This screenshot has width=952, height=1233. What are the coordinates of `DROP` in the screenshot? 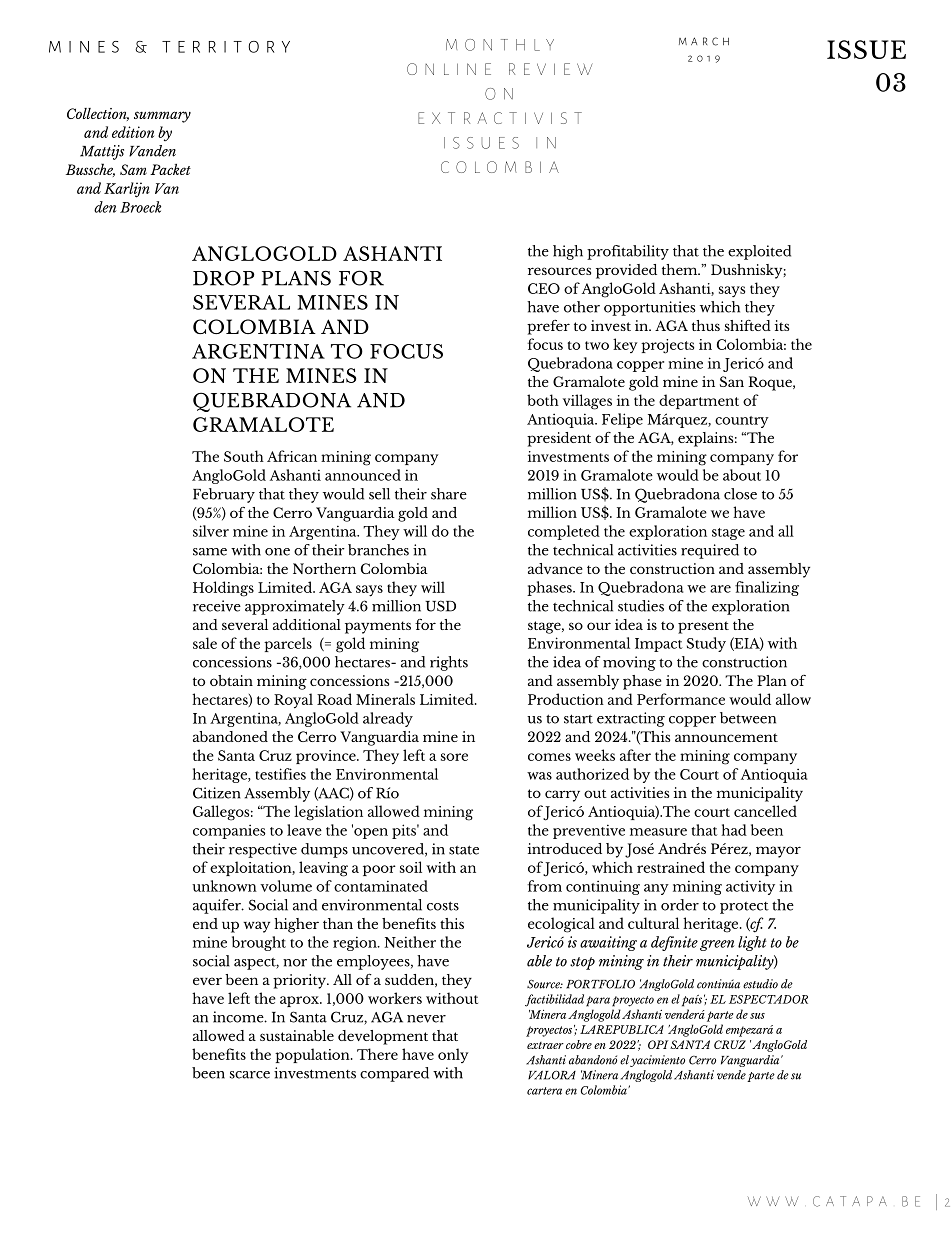 It's located at (224, 278).
